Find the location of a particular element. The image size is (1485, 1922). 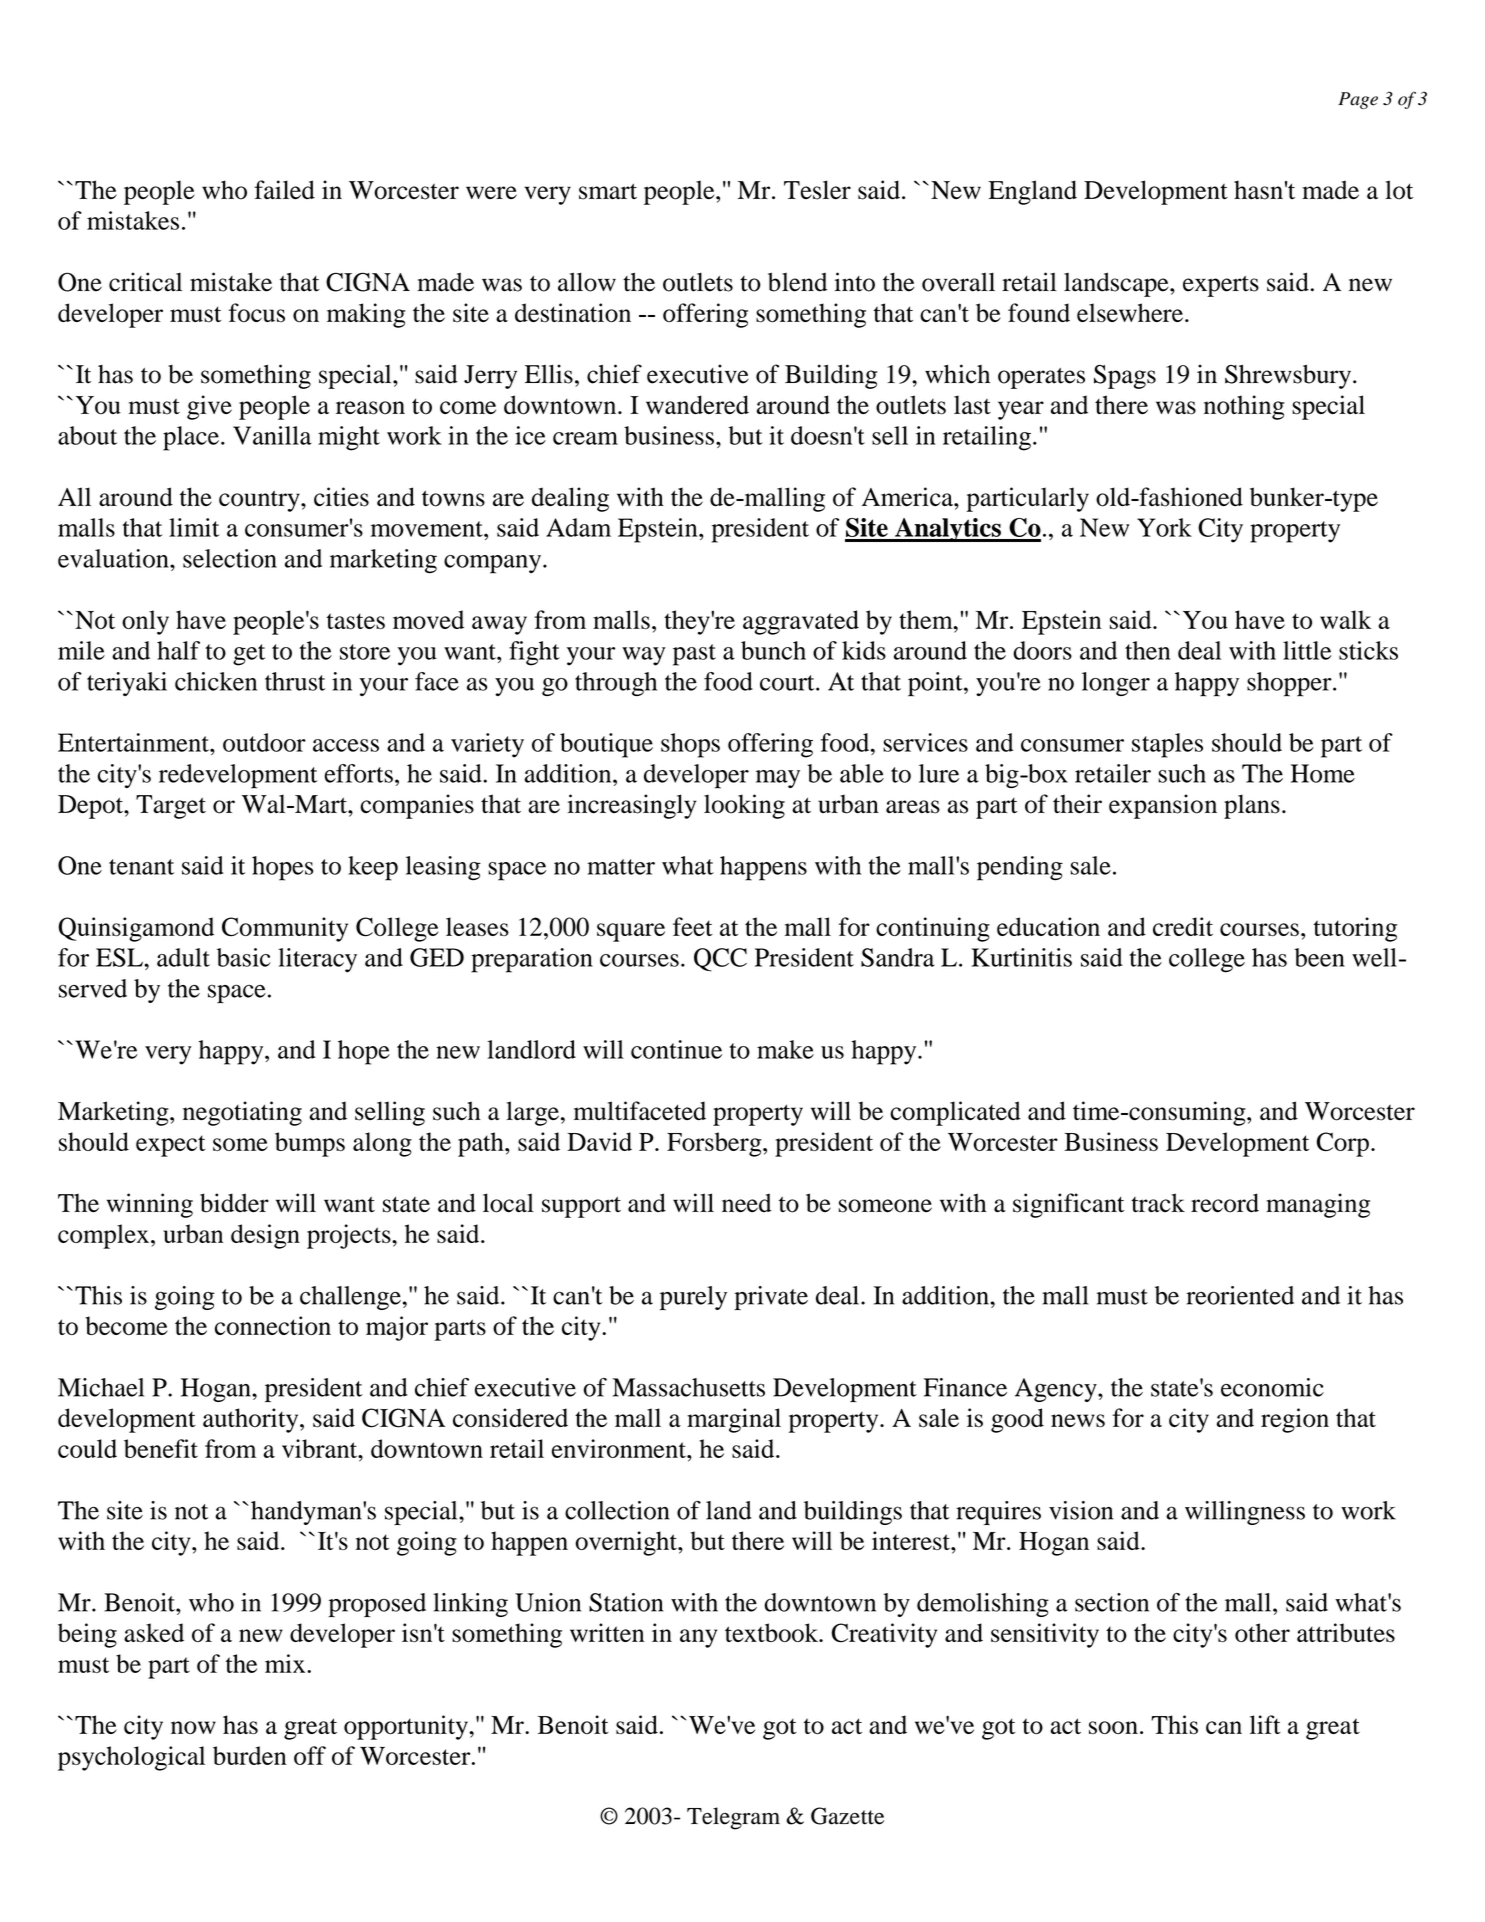

country is located at coordinates (260, 501).
